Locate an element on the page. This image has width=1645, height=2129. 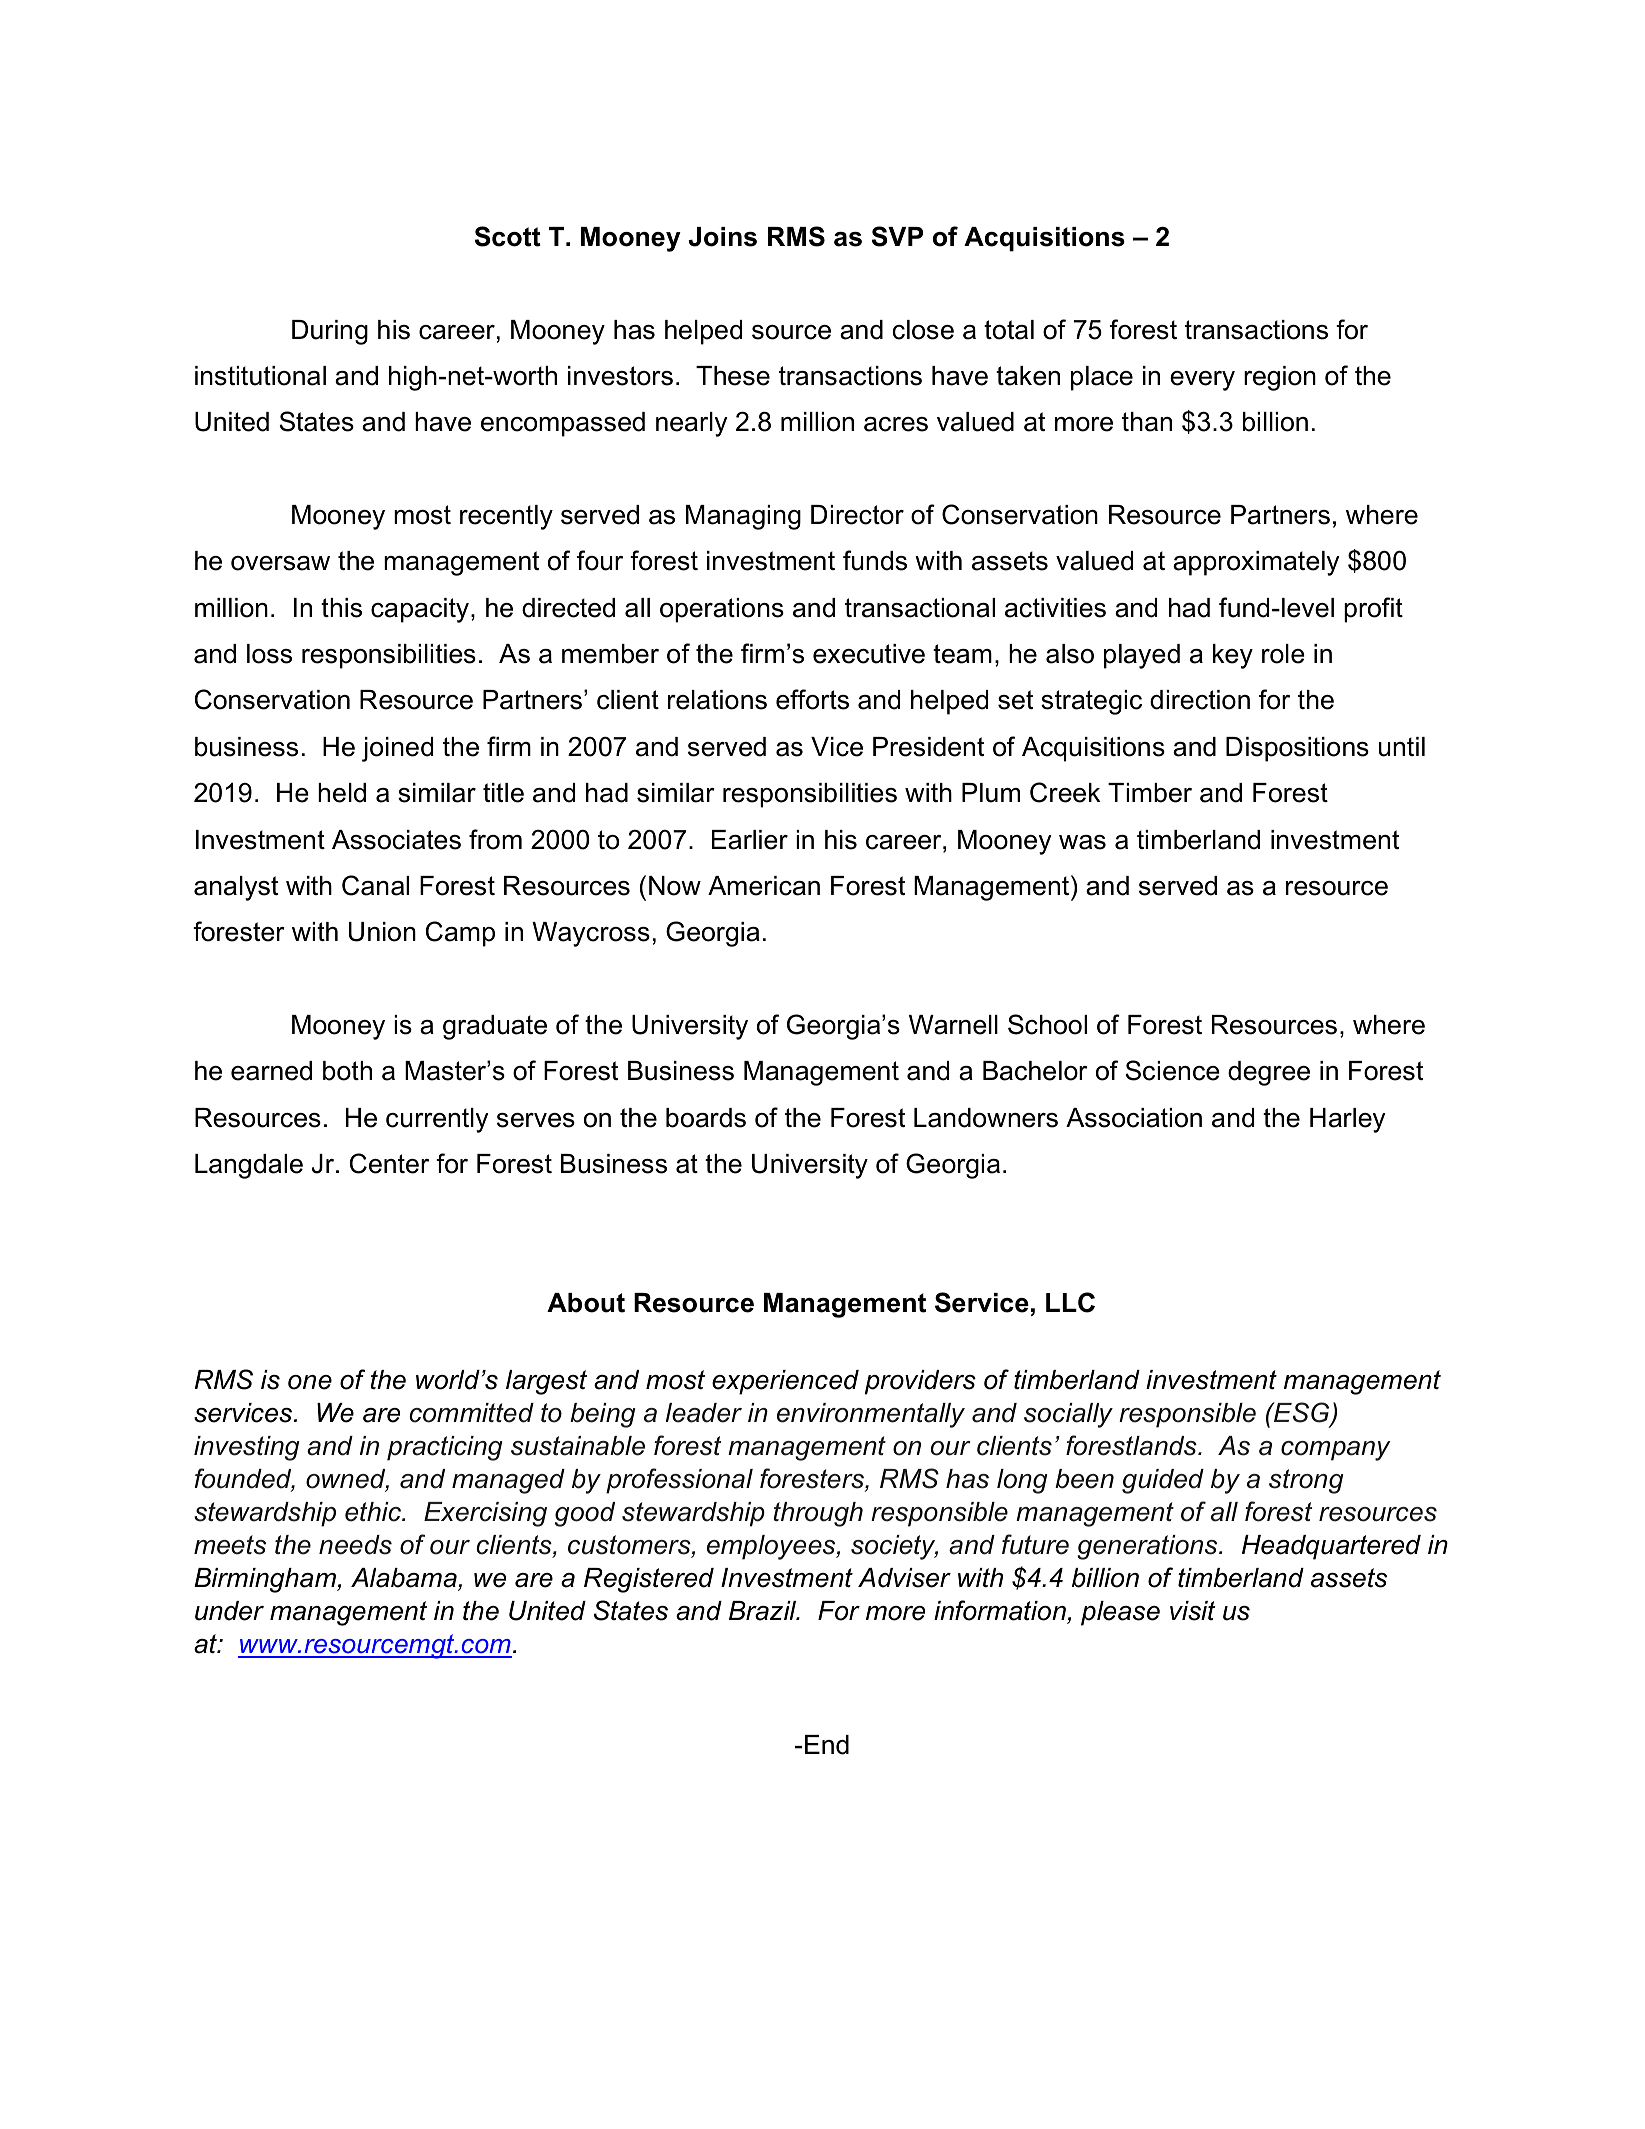
degree is located at coordinates (1269, 1073).
